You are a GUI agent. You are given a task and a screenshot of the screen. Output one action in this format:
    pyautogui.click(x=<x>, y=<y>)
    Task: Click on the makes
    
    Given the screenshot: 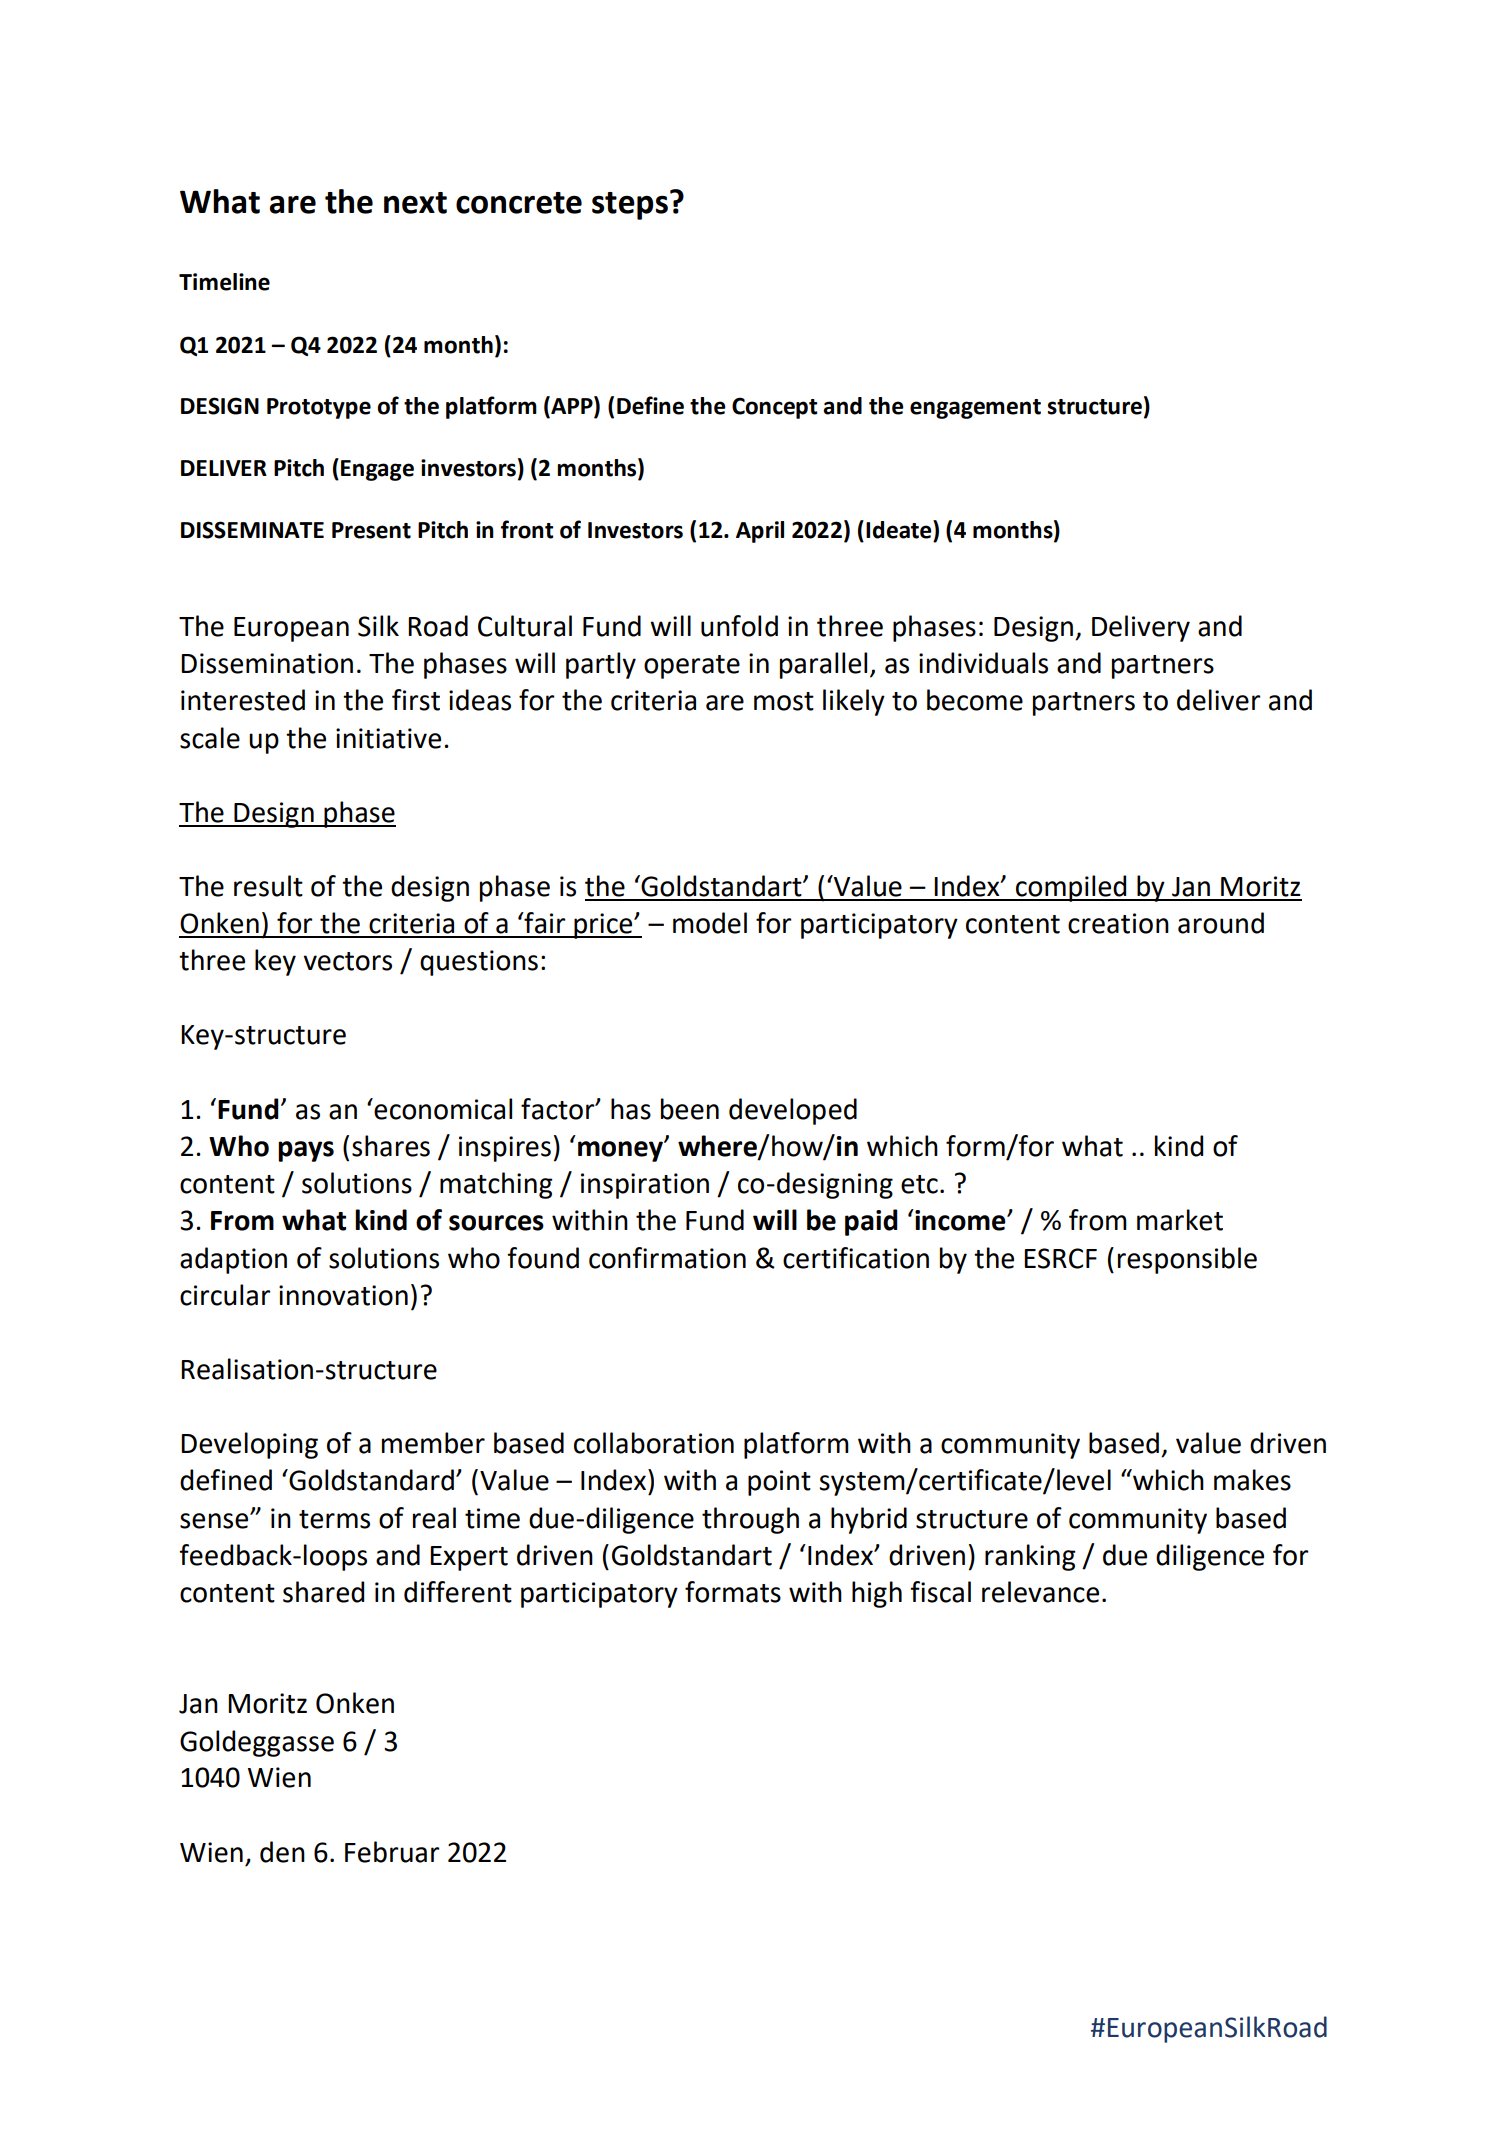 What is the action you would take?
    pyautogui.click(x=1252, y=1480)
